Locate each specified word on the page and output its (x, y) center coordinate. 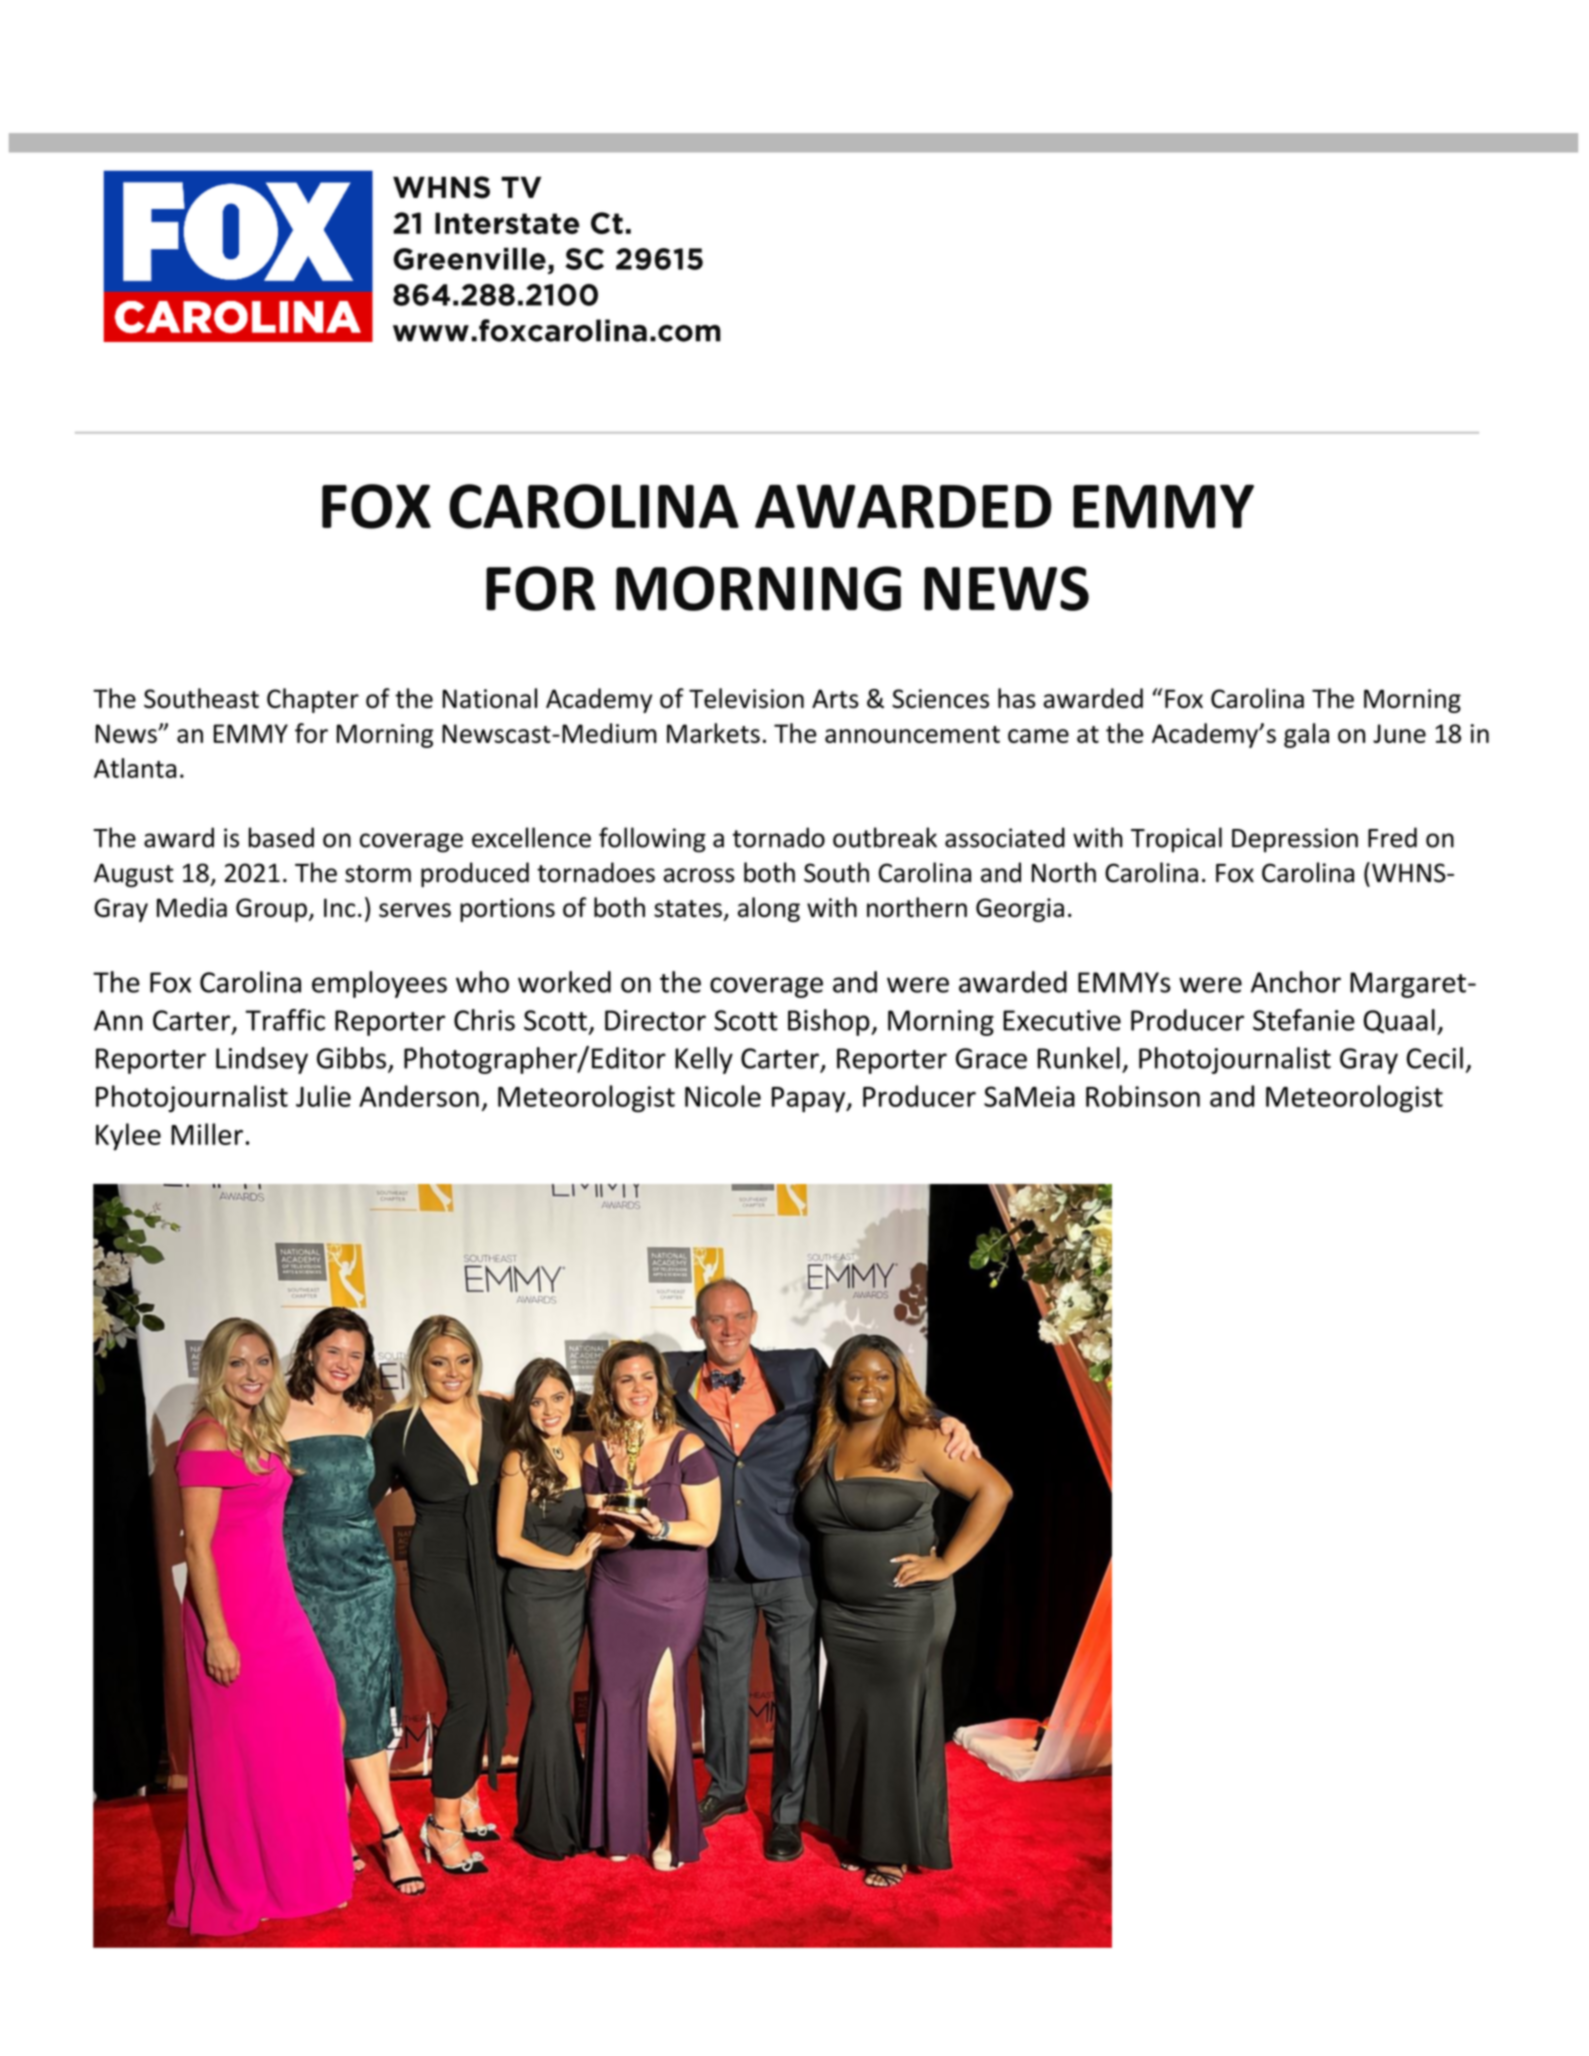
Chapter (313, 700)
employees (379, 984)
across (699, 875)
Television (746, 698)
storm (378, 874)
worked (564, 982)
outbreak (885, 837)
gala (1306, 735)
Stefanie (1304, 1020)
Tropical (1176, 840)
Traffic (285, 1020)
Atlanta (135, 768)
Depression (1295, 840)
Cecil (1435, 1058)
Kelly (704, 1060)
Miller (207, 1134)
